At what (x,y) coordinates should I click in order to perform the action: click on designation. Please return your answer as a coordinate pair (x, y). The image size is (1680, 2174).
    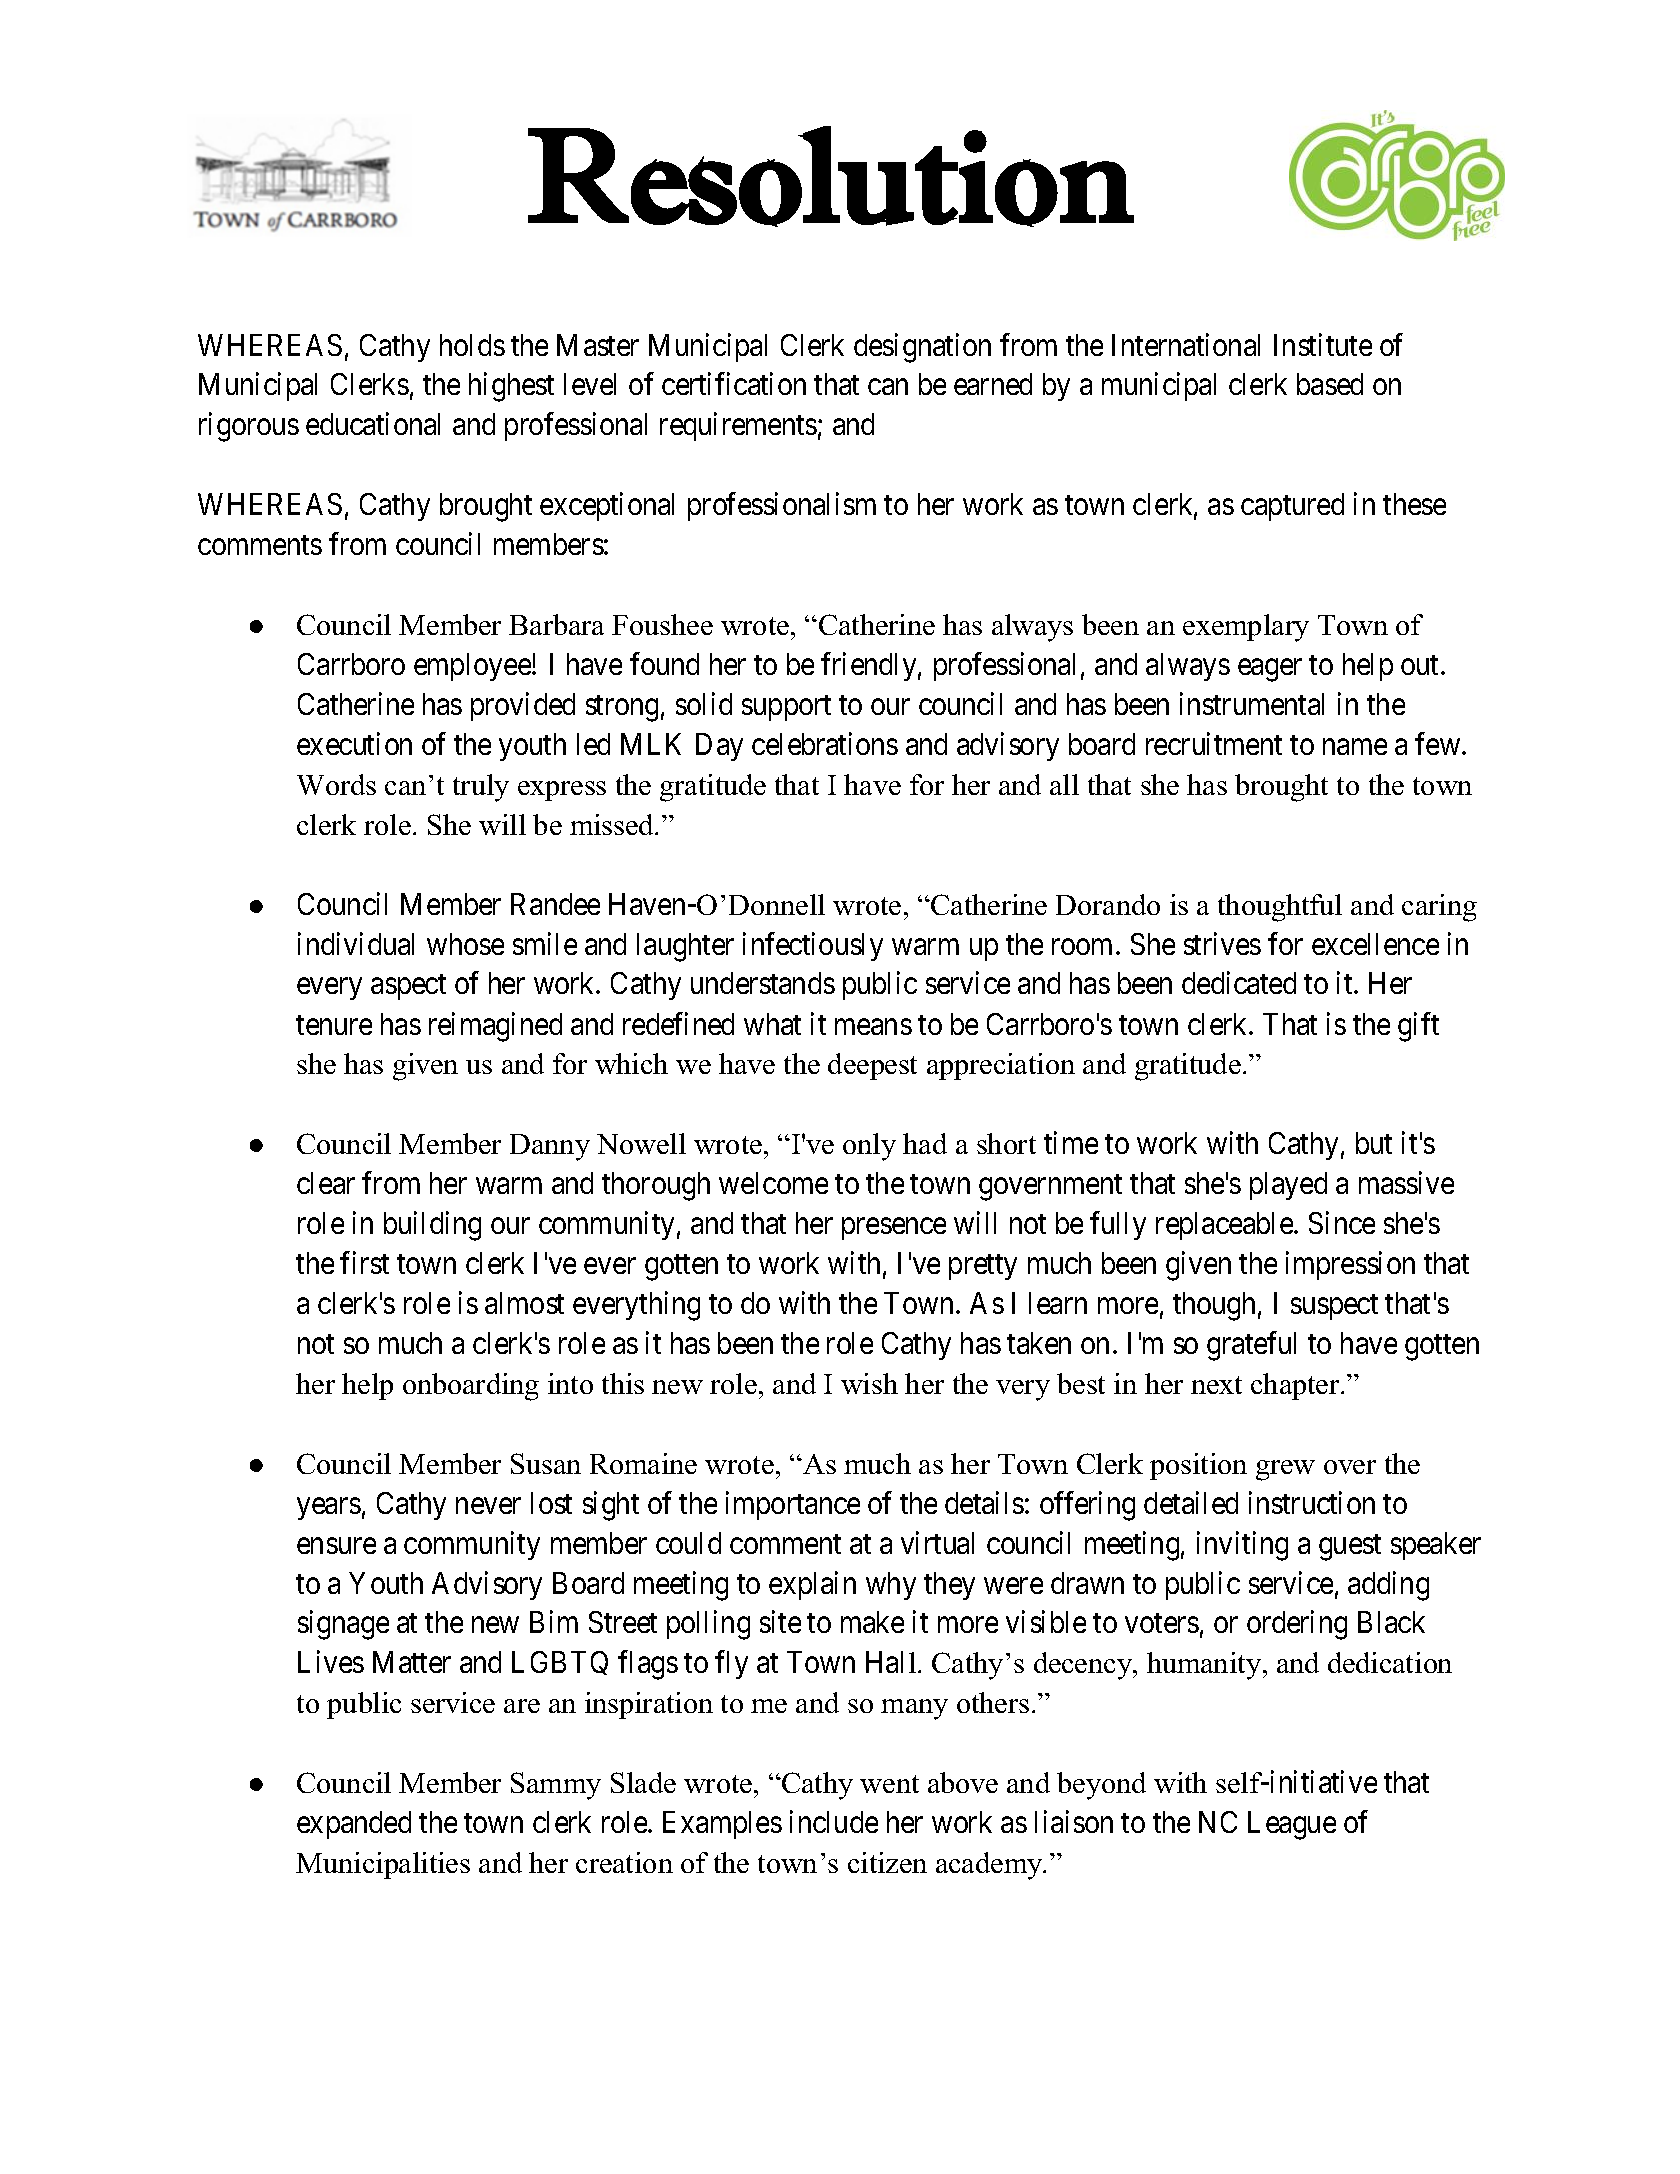
    Looking at the image, I should click on (922, 348).
